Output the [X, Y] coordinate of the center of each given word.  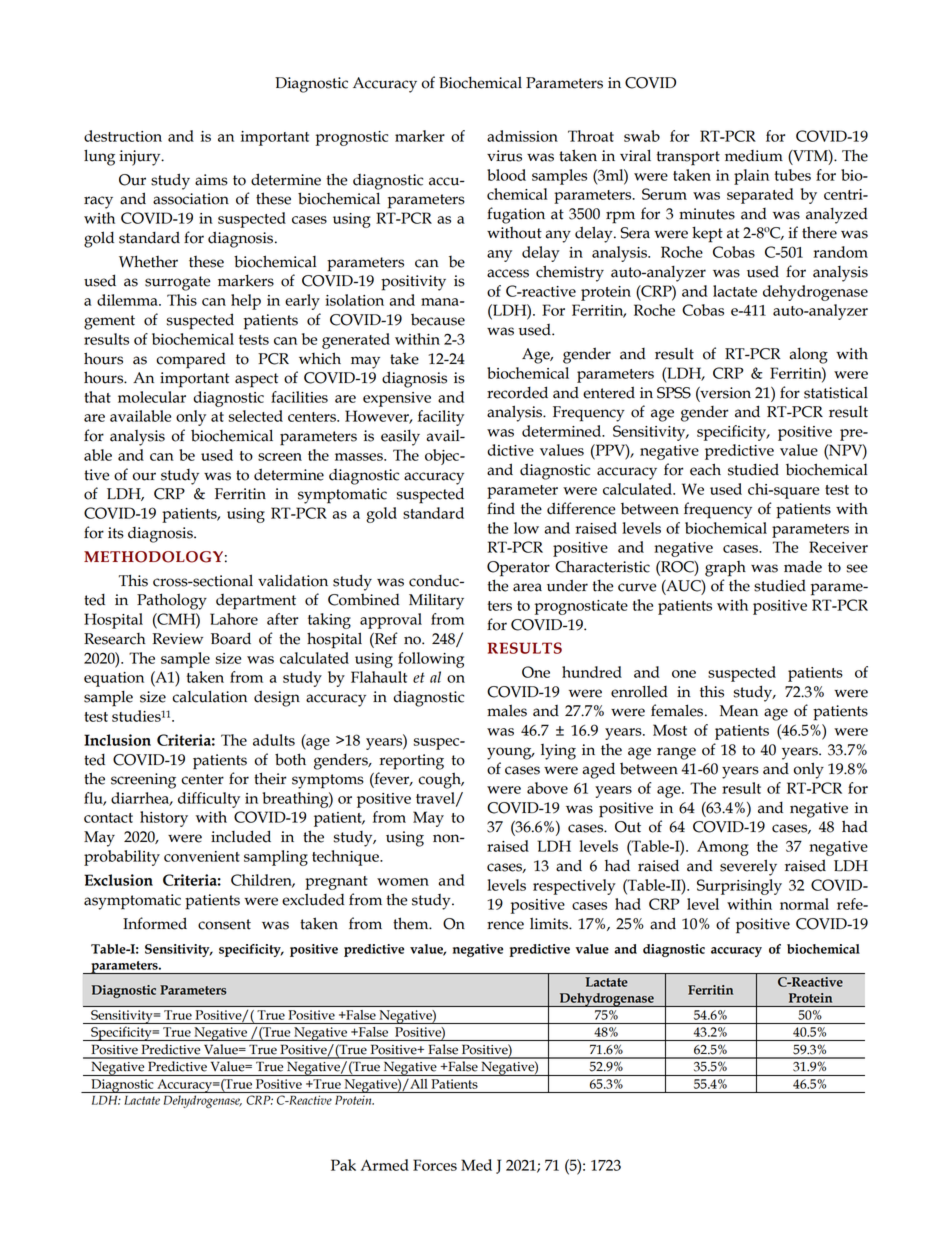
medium [754, 156]
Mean [739, 711]
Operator [518, 569]
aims [211, 180]
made [803, 566]
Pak [343, 1165]
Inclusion [117, 740]
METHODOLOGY [153, 557]
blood [506, 175]
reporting [411, 762]
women [403, 882]
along [808, 355]
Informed [155, 923]
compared [191, 361]
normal [804, 904]
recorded [517, 392]
